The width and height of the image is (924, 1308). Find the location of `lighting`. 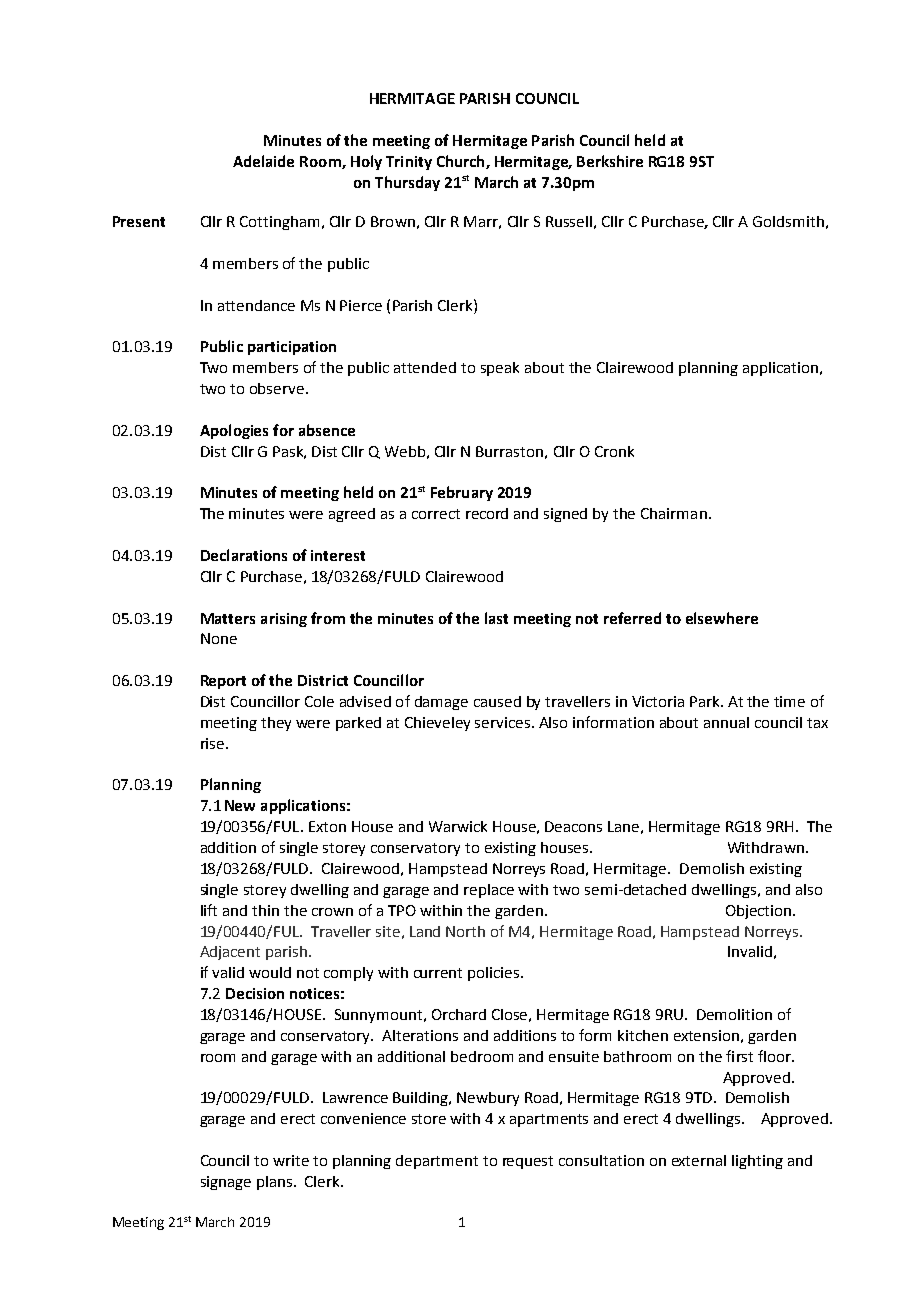

lighting is located at coordinates (757, 1162).
